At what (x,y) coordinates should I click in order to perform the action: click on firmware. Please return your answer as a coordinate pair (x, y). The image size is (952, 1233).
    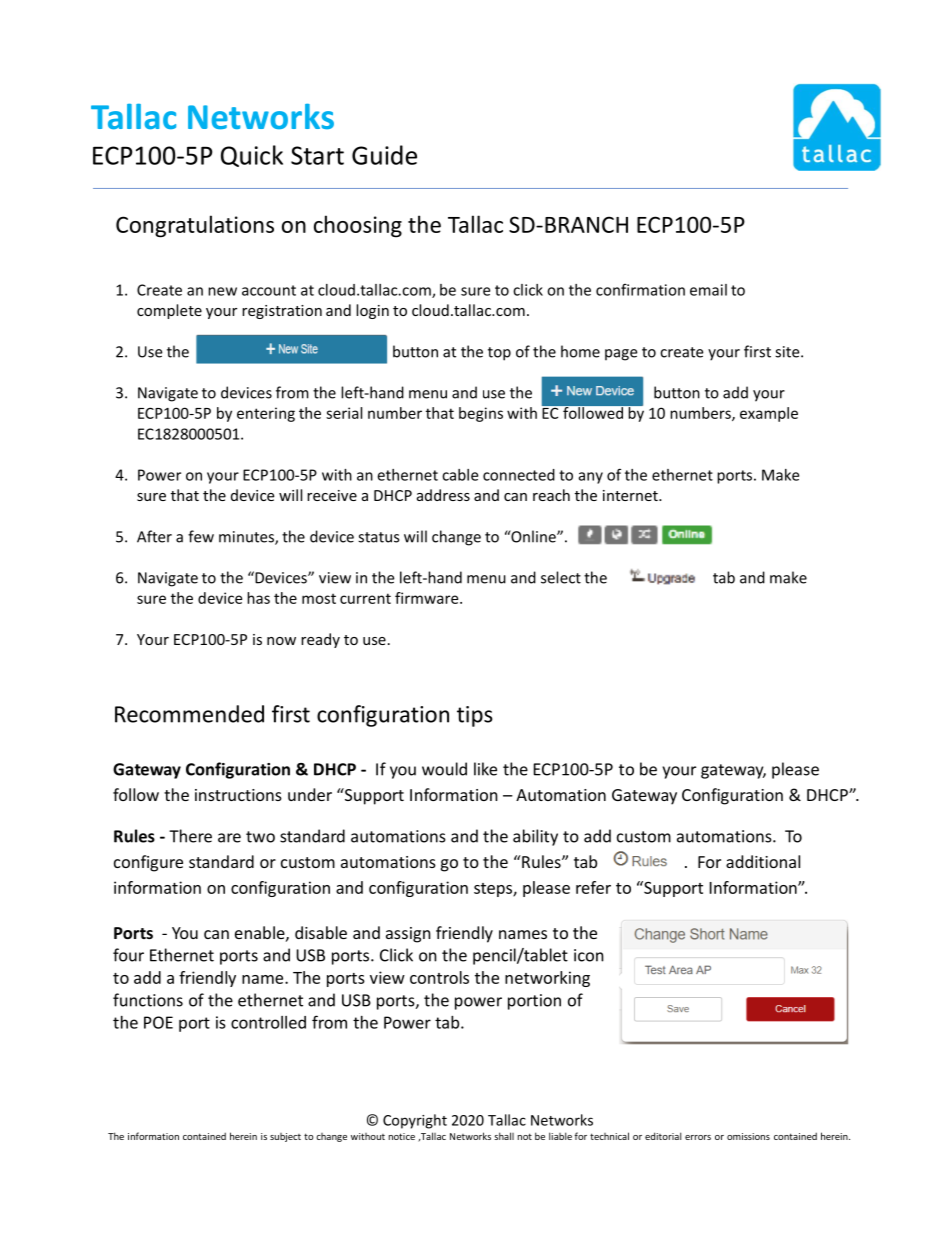
    Looking at the image, I should click on (428, 598).
